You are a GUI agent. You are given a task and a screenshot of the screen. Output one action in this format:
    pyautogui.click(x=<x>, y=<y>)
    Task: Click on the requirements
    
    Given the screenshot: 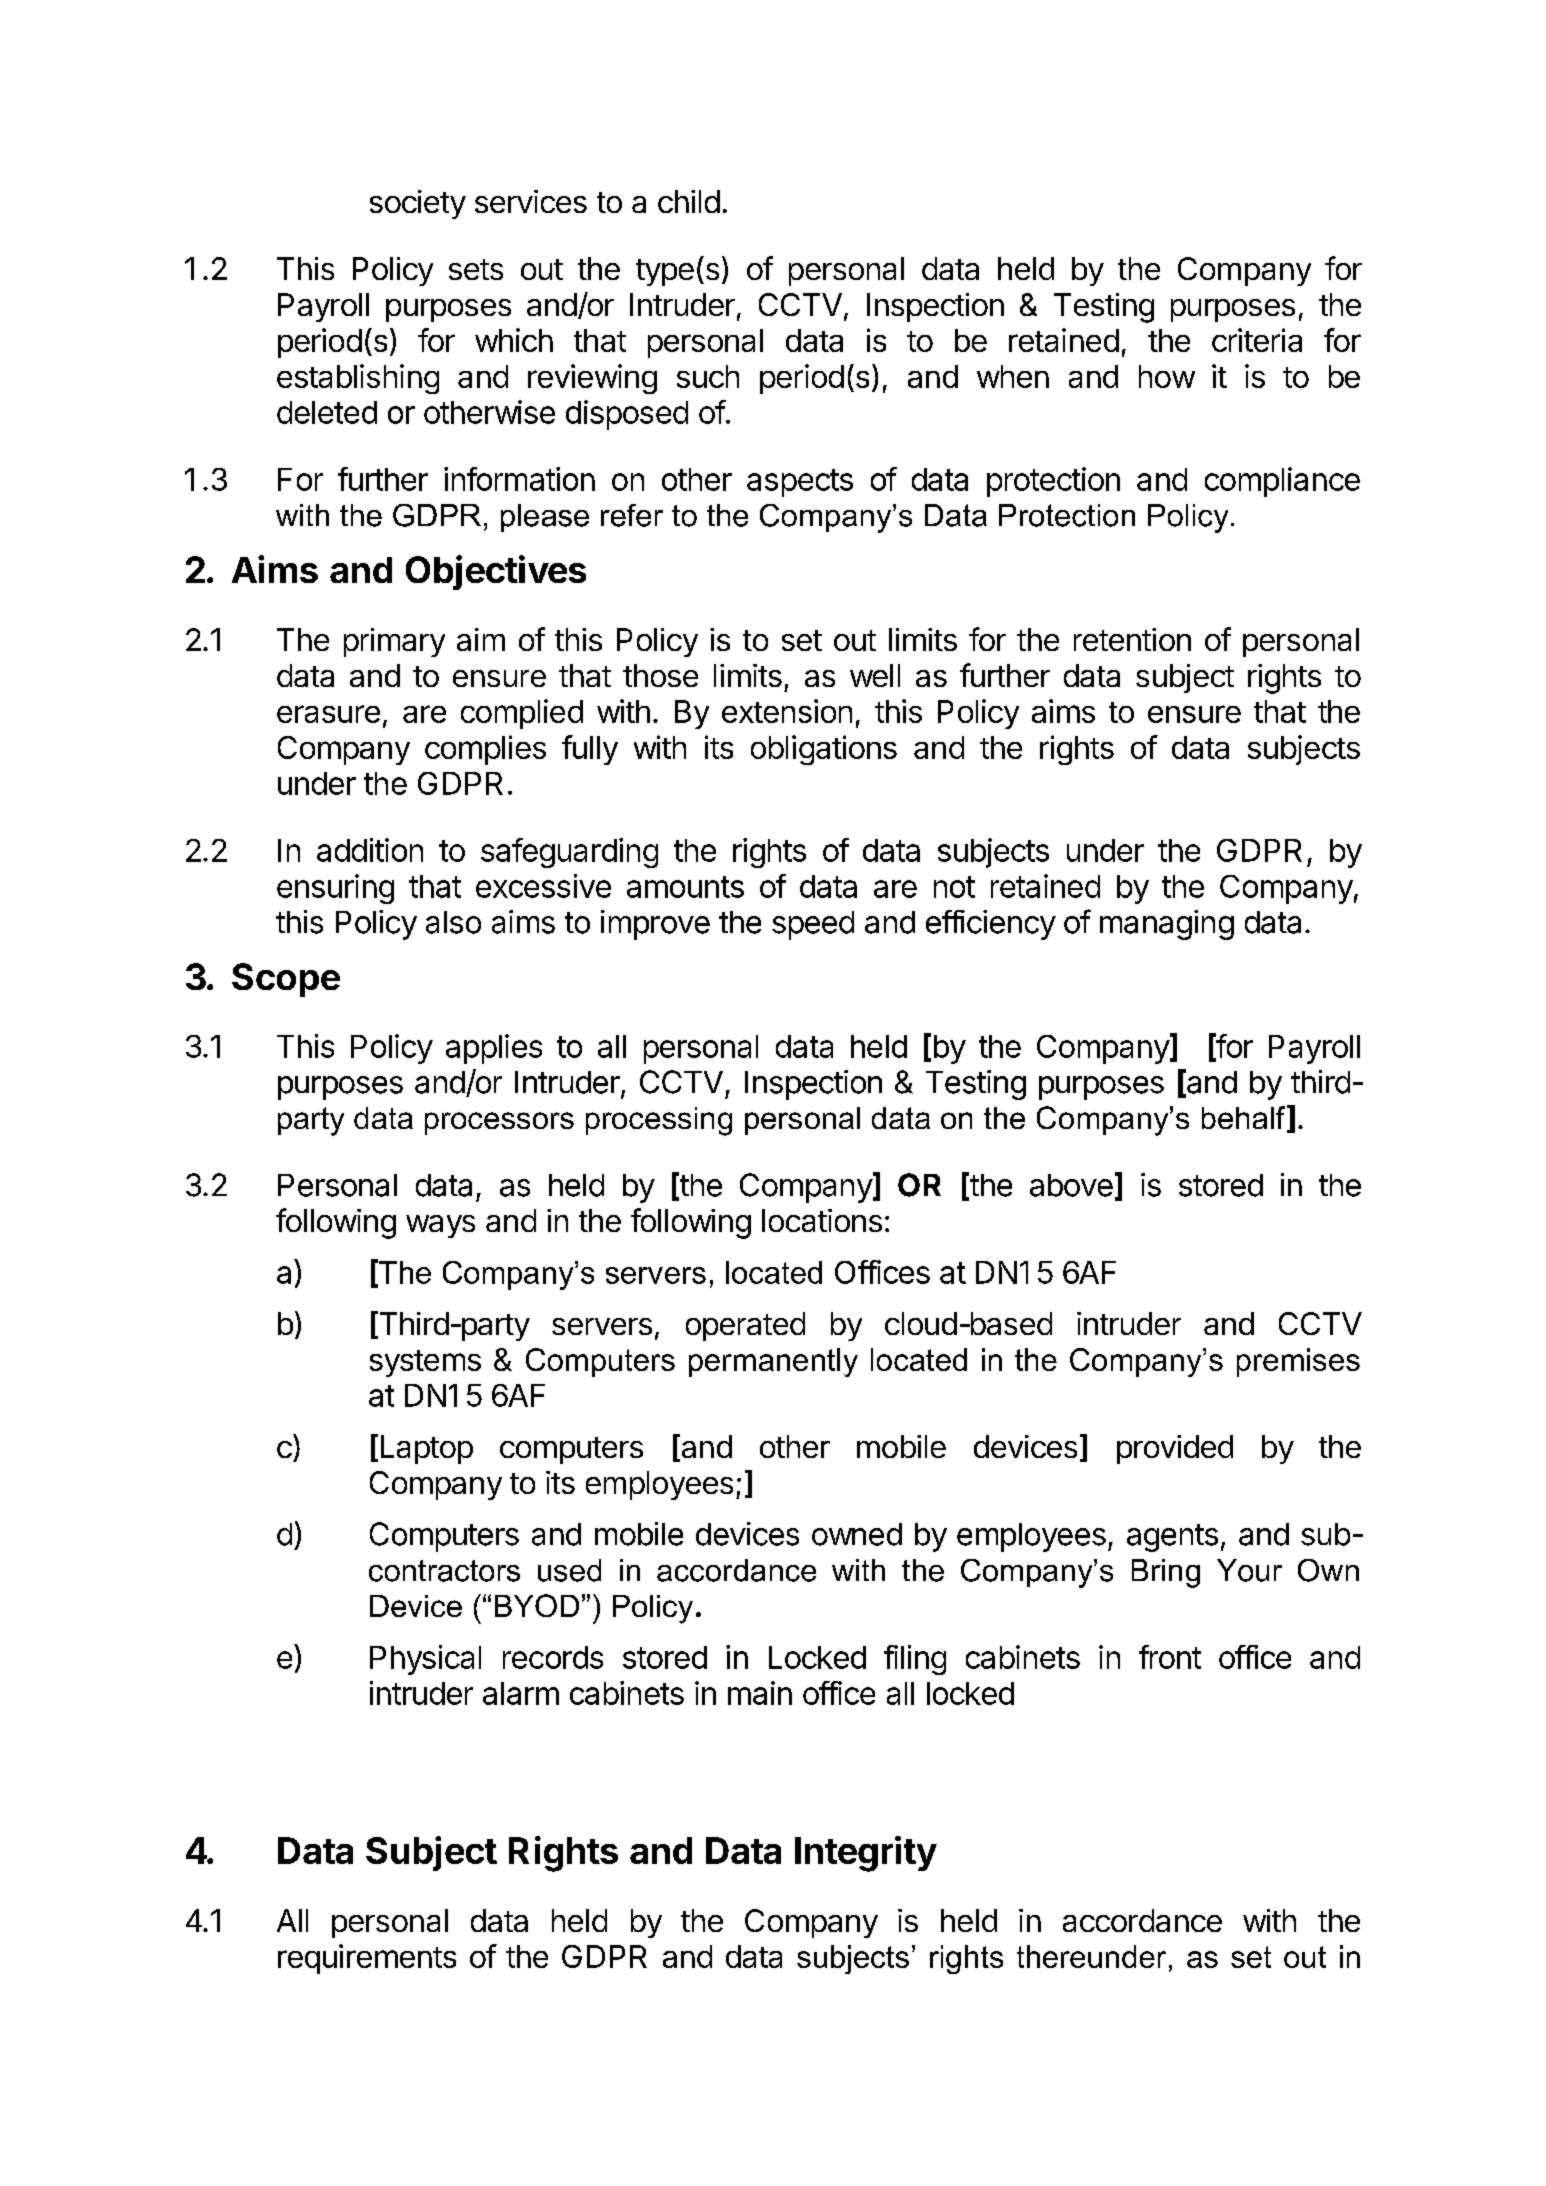 What is the action you would take?
    pyautogui.click(x=367, y=1959)
